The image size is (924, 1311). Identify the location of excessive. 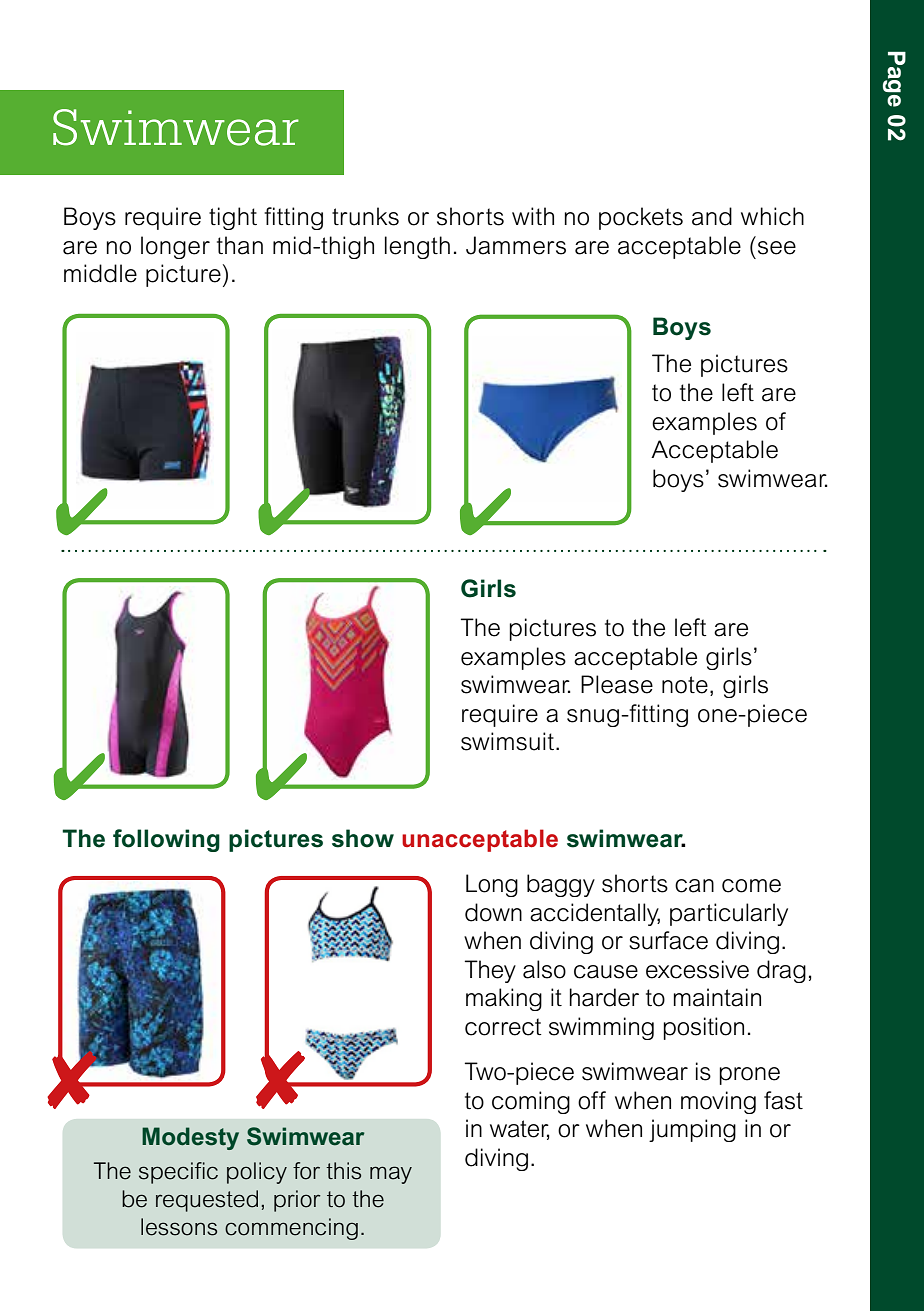
(697, 969).
